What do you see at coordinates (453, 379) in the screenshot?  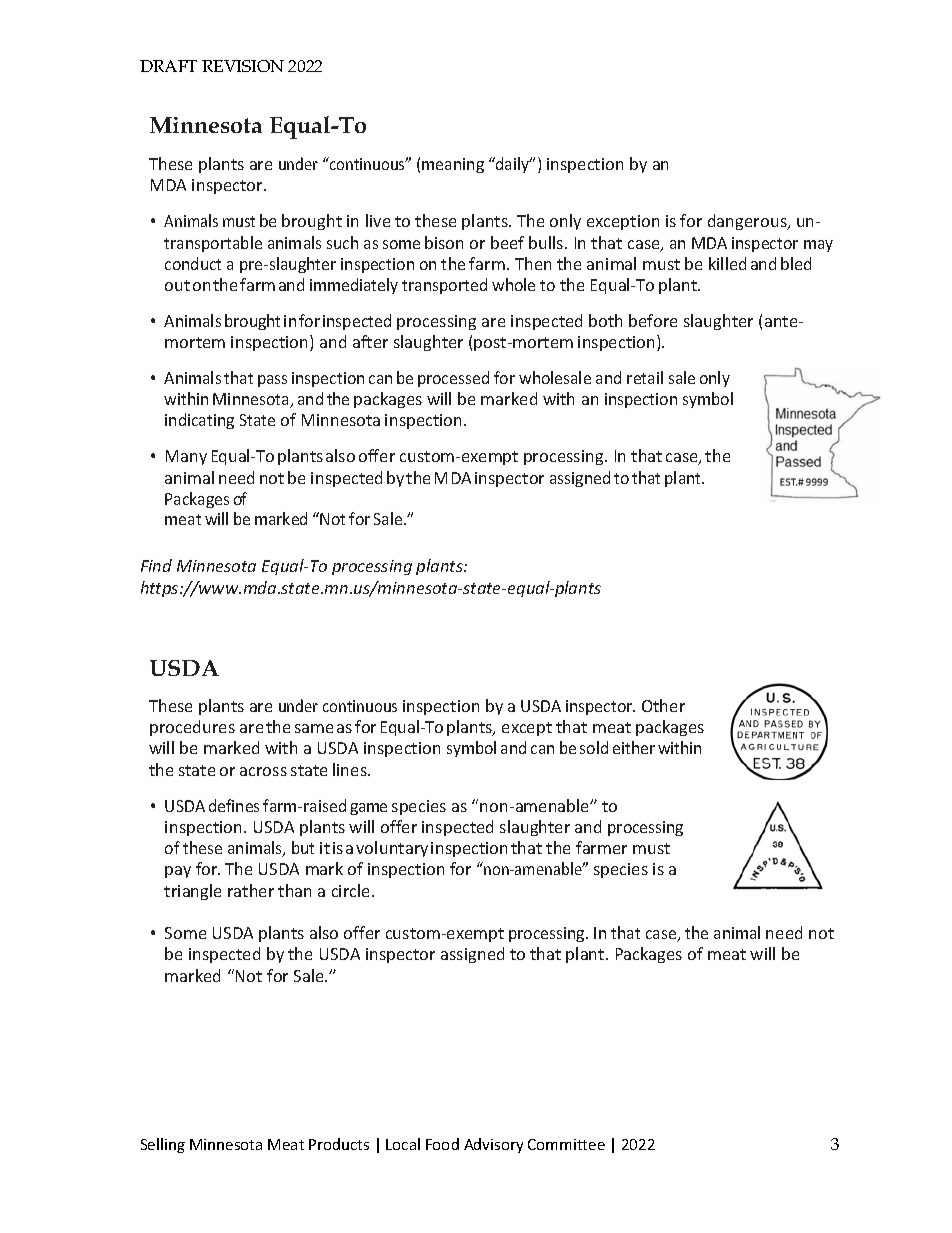 I see `processed` at bounding box center [453, 379].
